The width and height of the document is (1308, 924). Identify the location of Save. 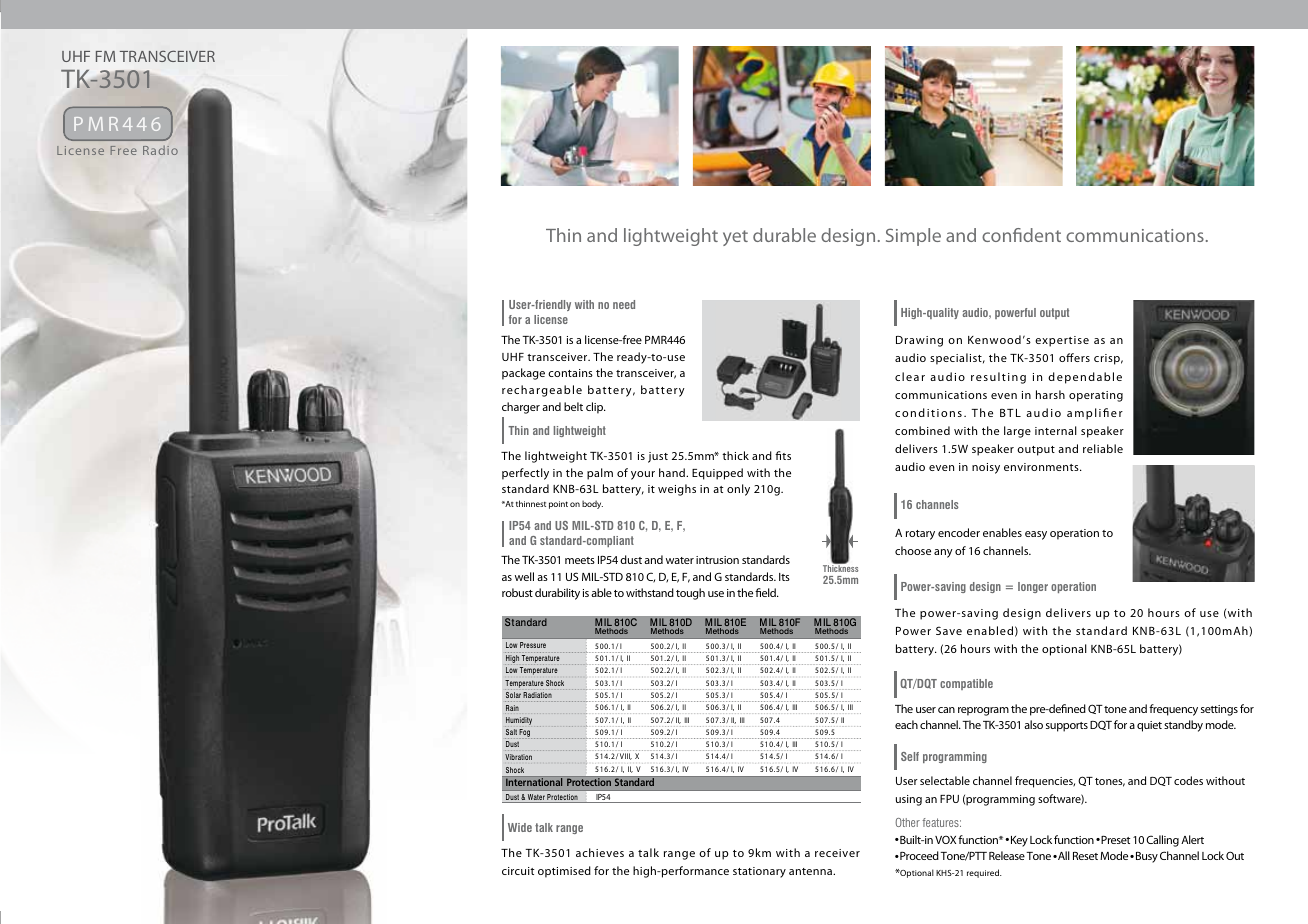
(949, 630).
